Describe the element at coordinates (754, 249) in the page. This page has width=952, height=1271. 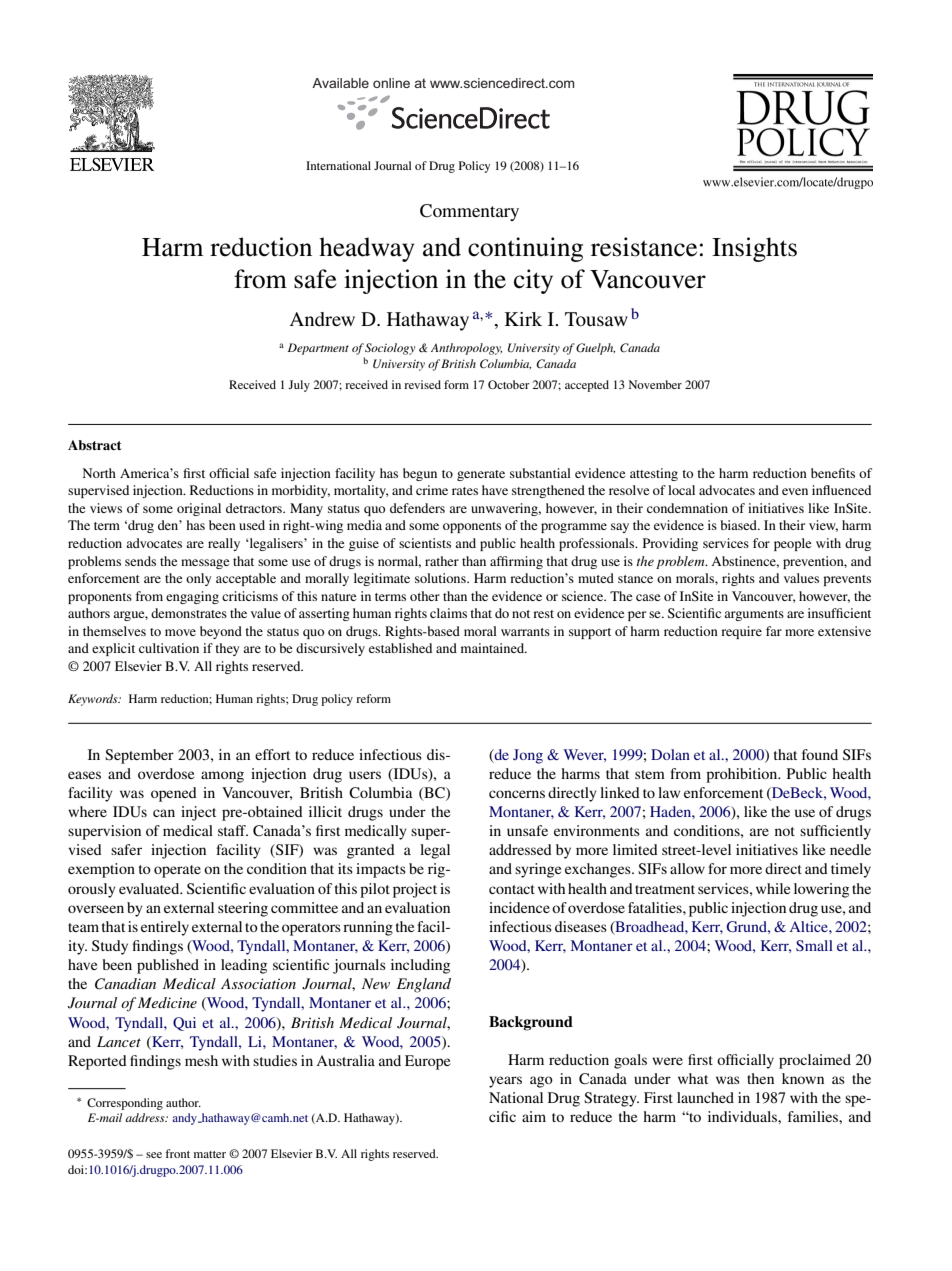
I see `Insights` at that location.
